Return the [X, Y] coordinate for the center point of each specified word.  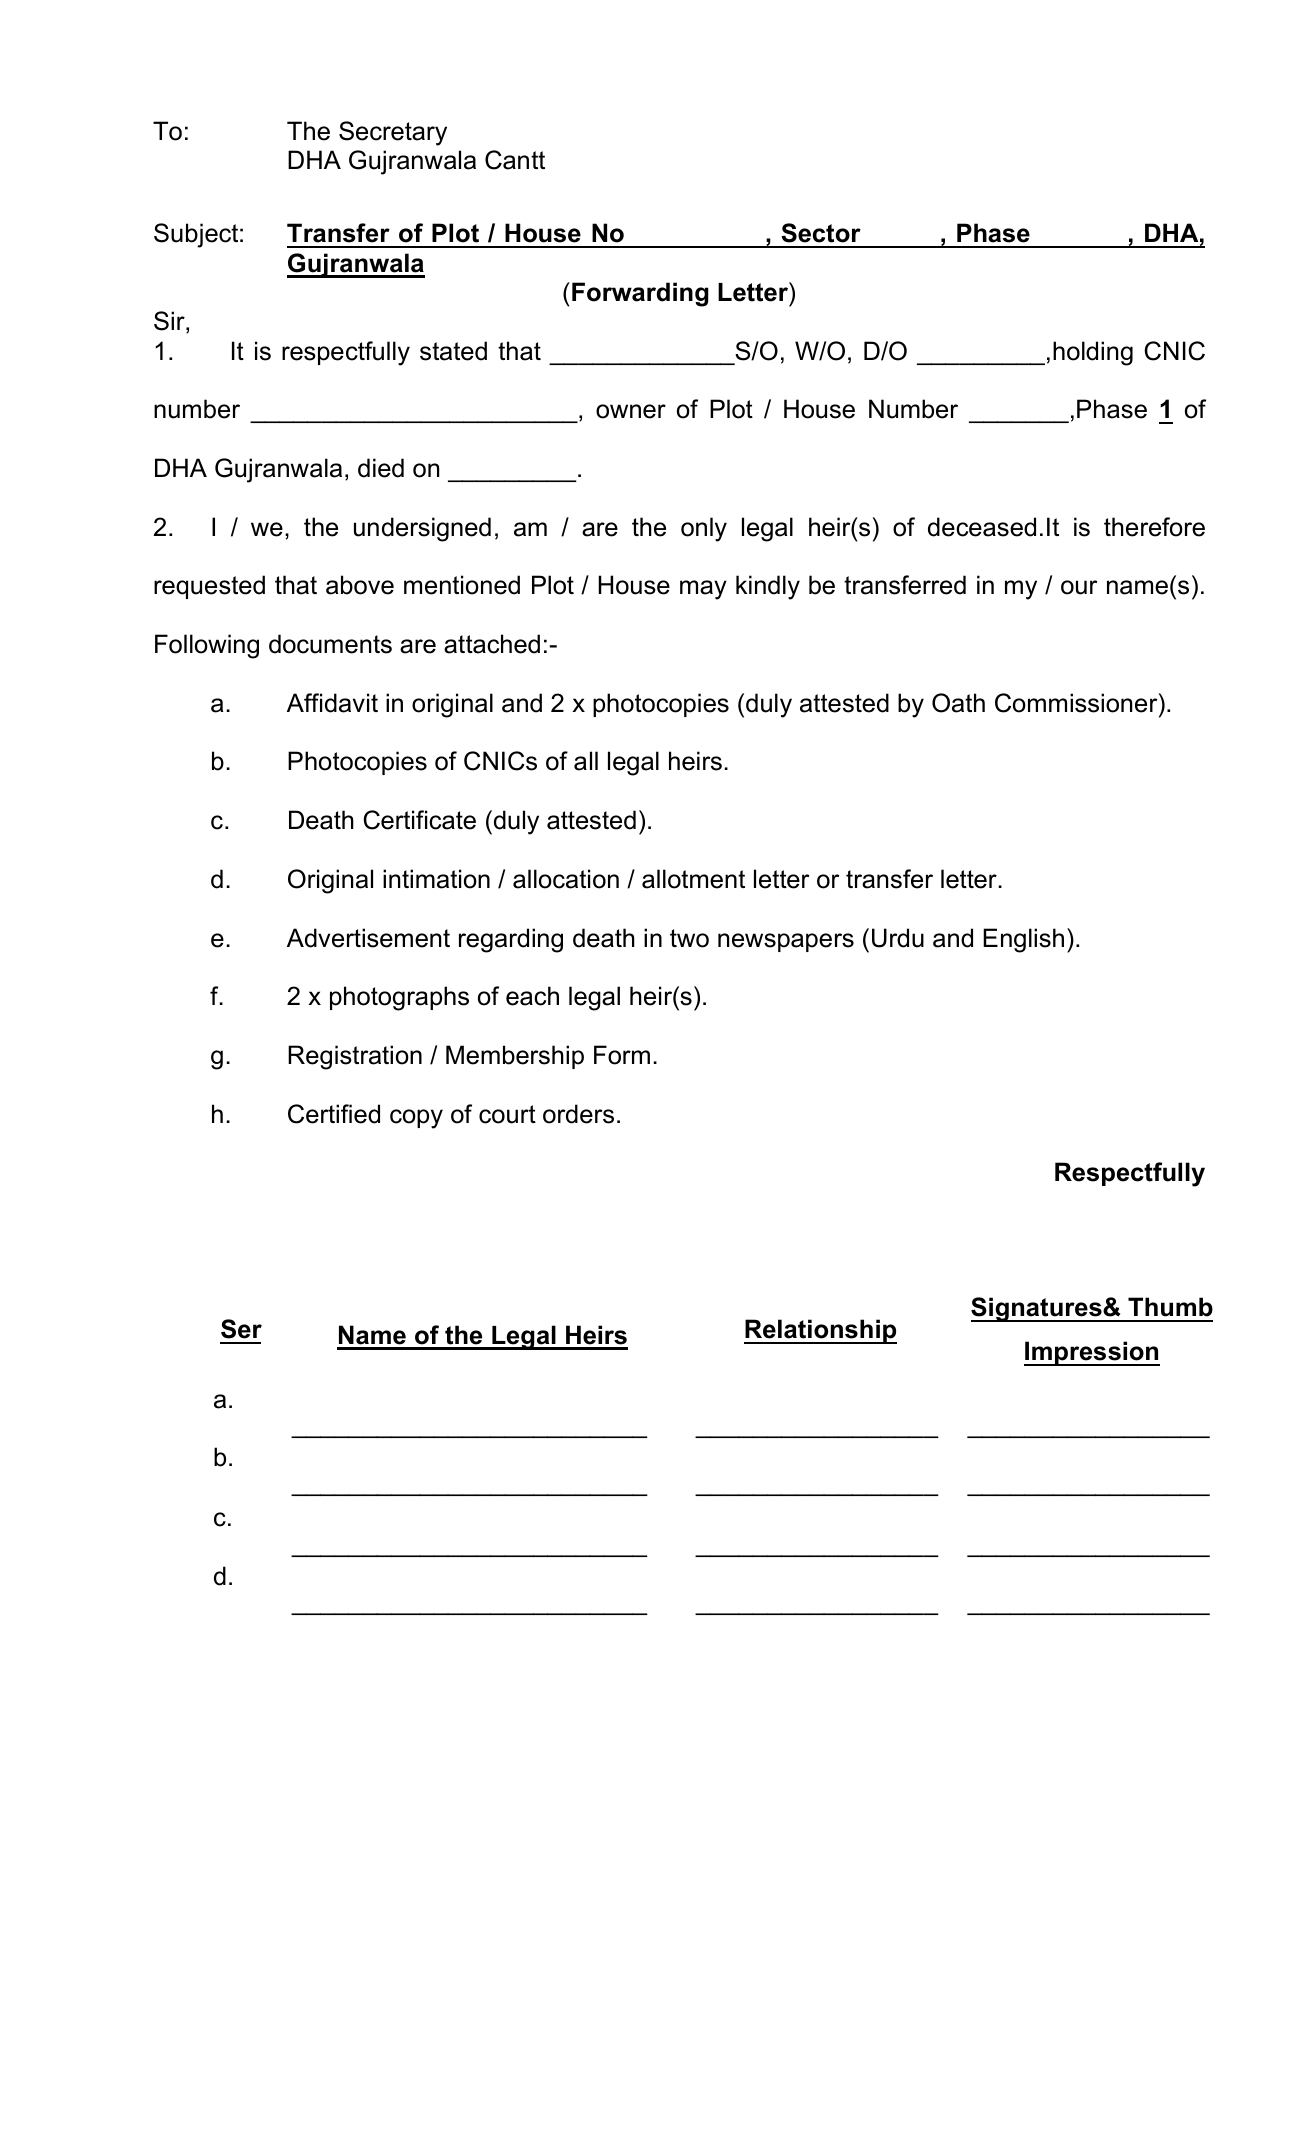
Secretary [393, 133]
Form [622, 1055]
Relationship [820, 1331]
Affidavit [332, 703]
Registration [355, 1057]
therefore [1154, 527]
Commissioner [1077, 703]
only [704, 529]
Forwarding [640, 294]
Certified [334, 1114]
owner [631, 411]
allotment [693, 879]
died [381, 468]
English [1023, 940]
